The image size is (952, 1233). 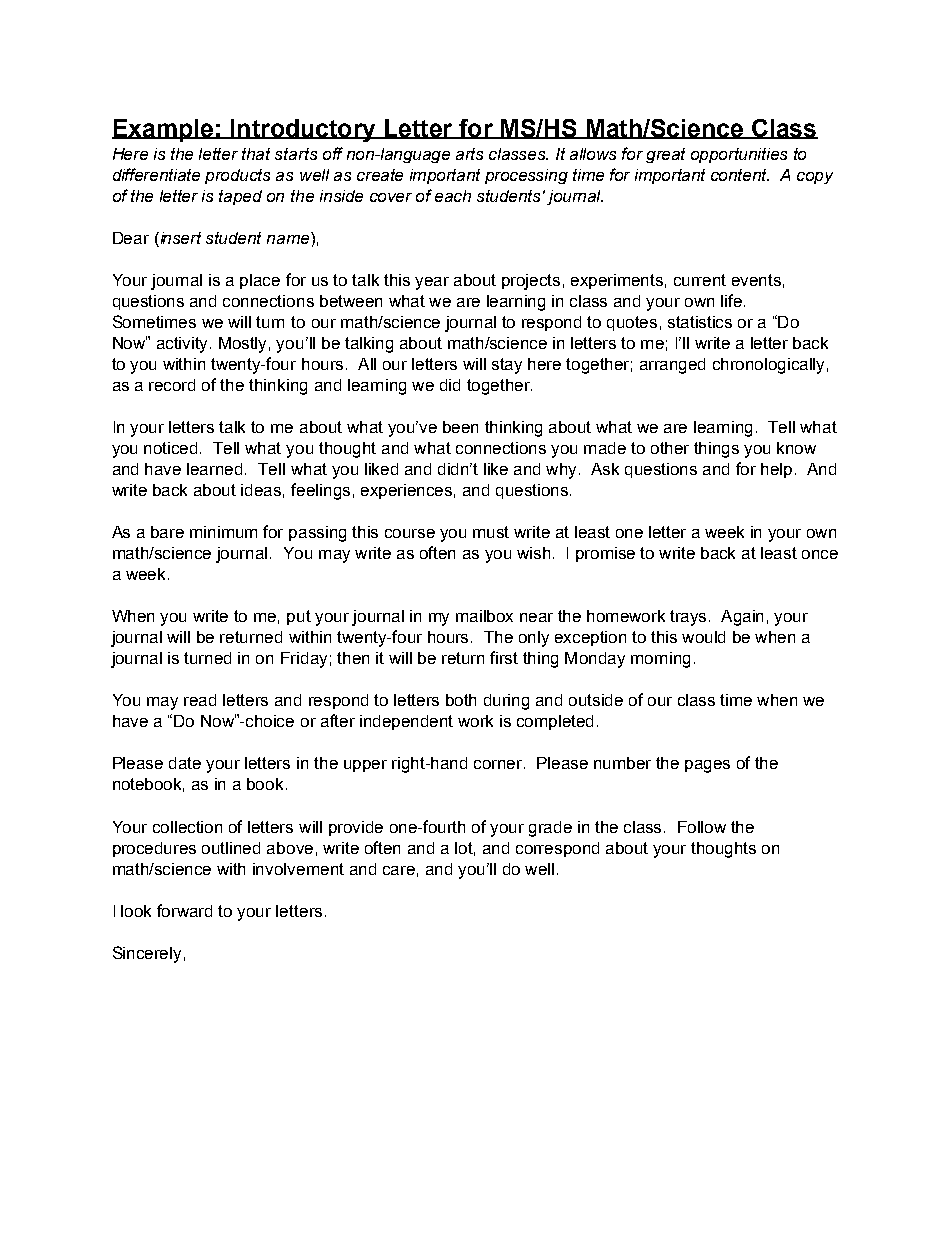 What do you see at coordinates (223, 532) in the screenshot?
I see `minimum` at bounding box center [223, 532].
